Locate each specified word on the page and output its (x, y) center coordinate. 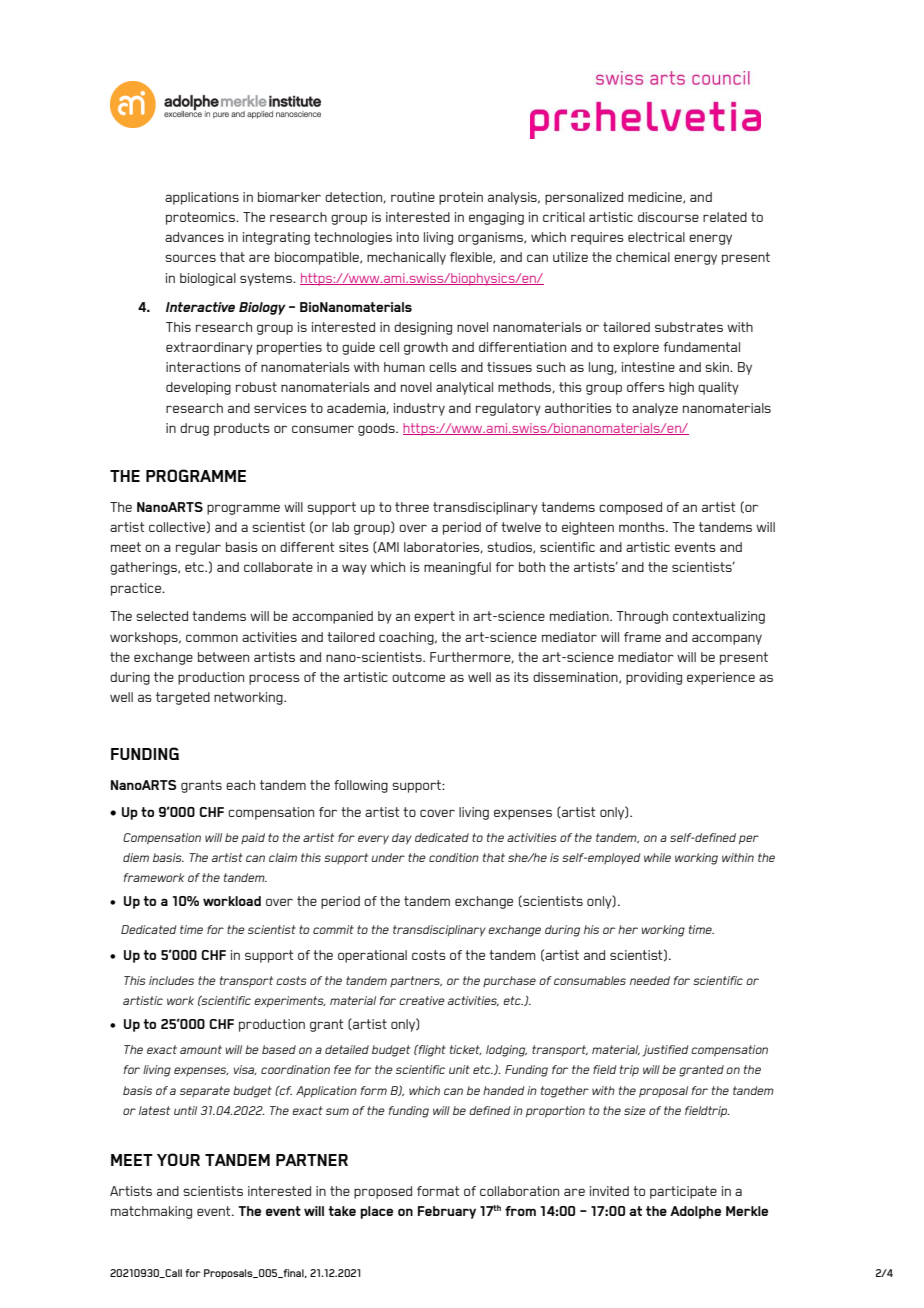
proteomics (202, 218)
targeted (183, 698)
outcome (418, 677)
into (408, 237)
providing (654, 678)
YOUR (178, 1159)
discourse (668, 217)
